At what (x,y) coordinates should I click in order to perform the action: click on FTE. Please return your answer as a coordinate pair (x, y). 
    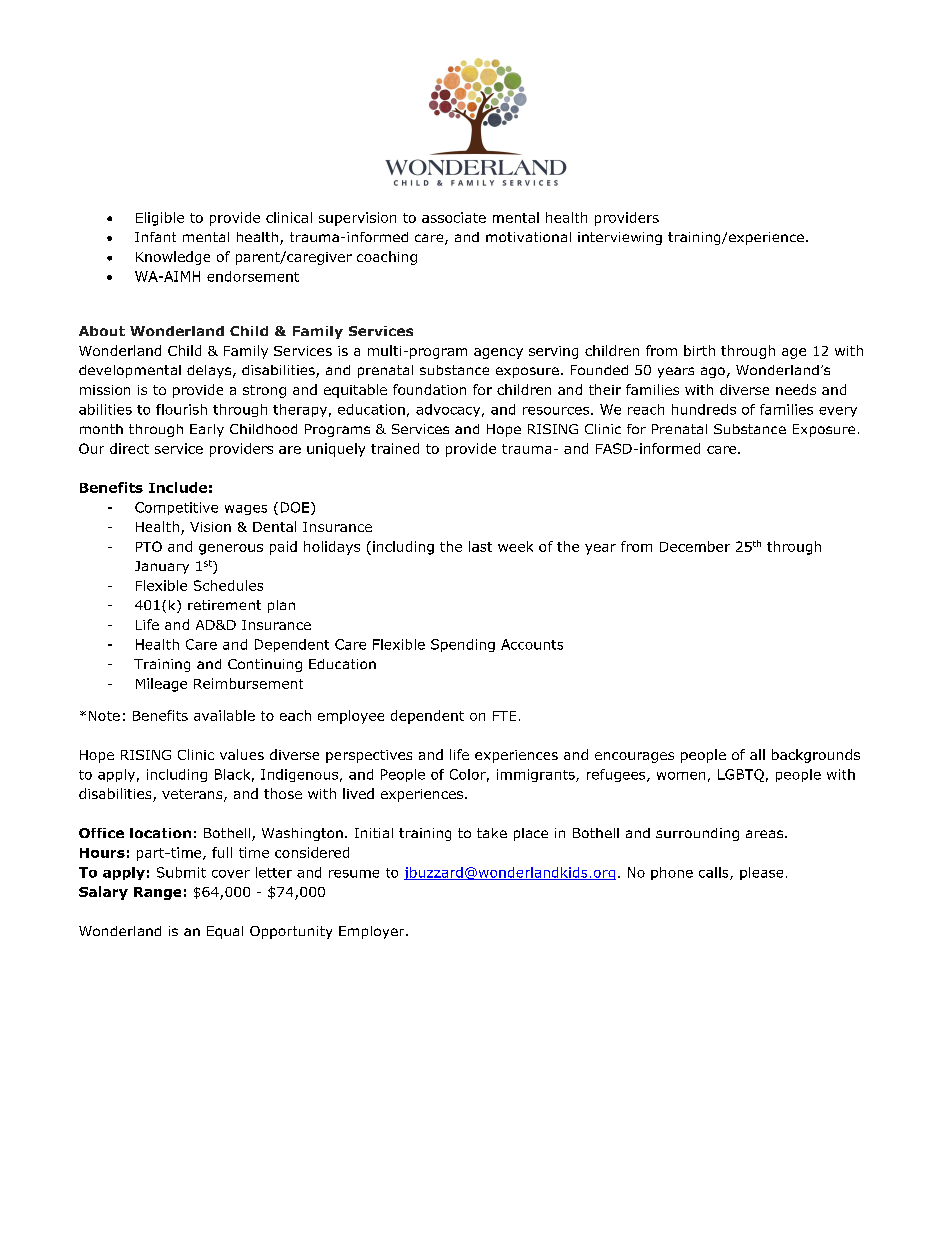
    Looking at the image, I should click on (504, 716).
